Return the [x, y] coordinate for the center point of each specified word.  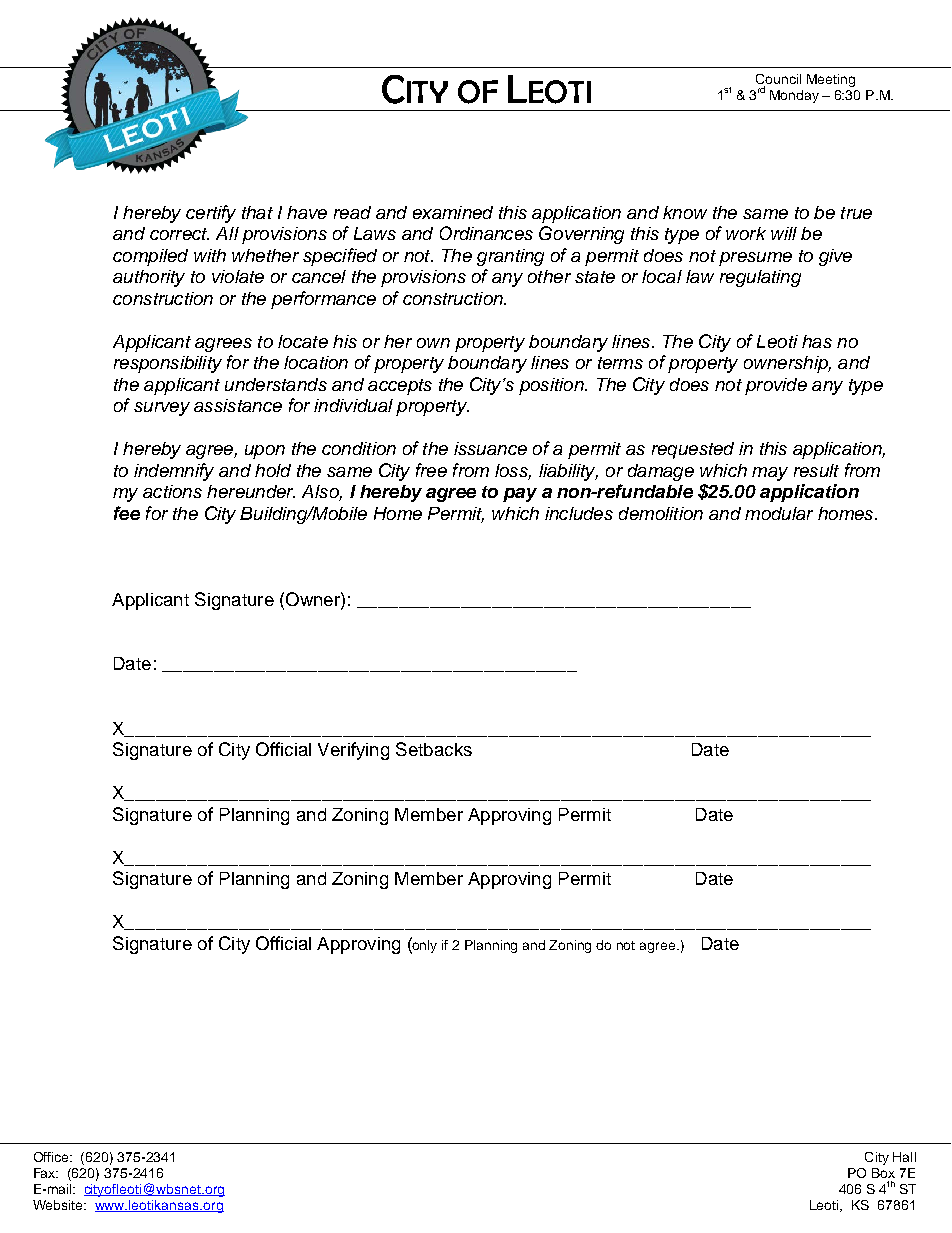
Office [52, 1157]
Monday [794, 96]
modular [779, 513]
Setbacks [434, 749]
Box [883, 1173]
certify [211, 214]
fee [127, 513]
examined [453, 212]
